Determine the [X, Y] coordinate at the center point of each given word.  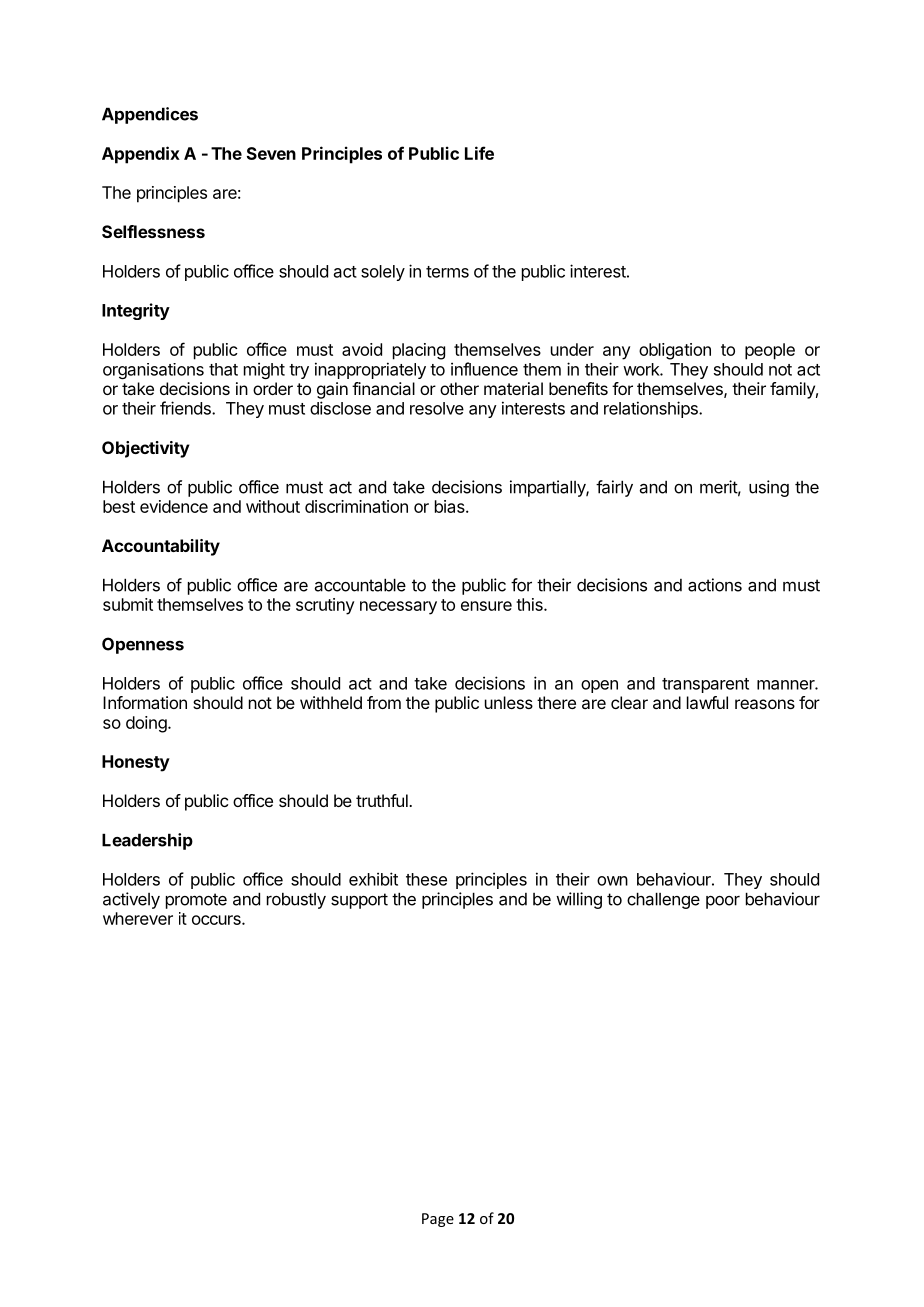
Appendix [141, 155]
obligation [675, 351]
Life [479, 153]
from [384, 702]
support [359, 901]
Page [438, 1220]
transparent [705, 685]
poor [723, 902]
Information [145, 702]
